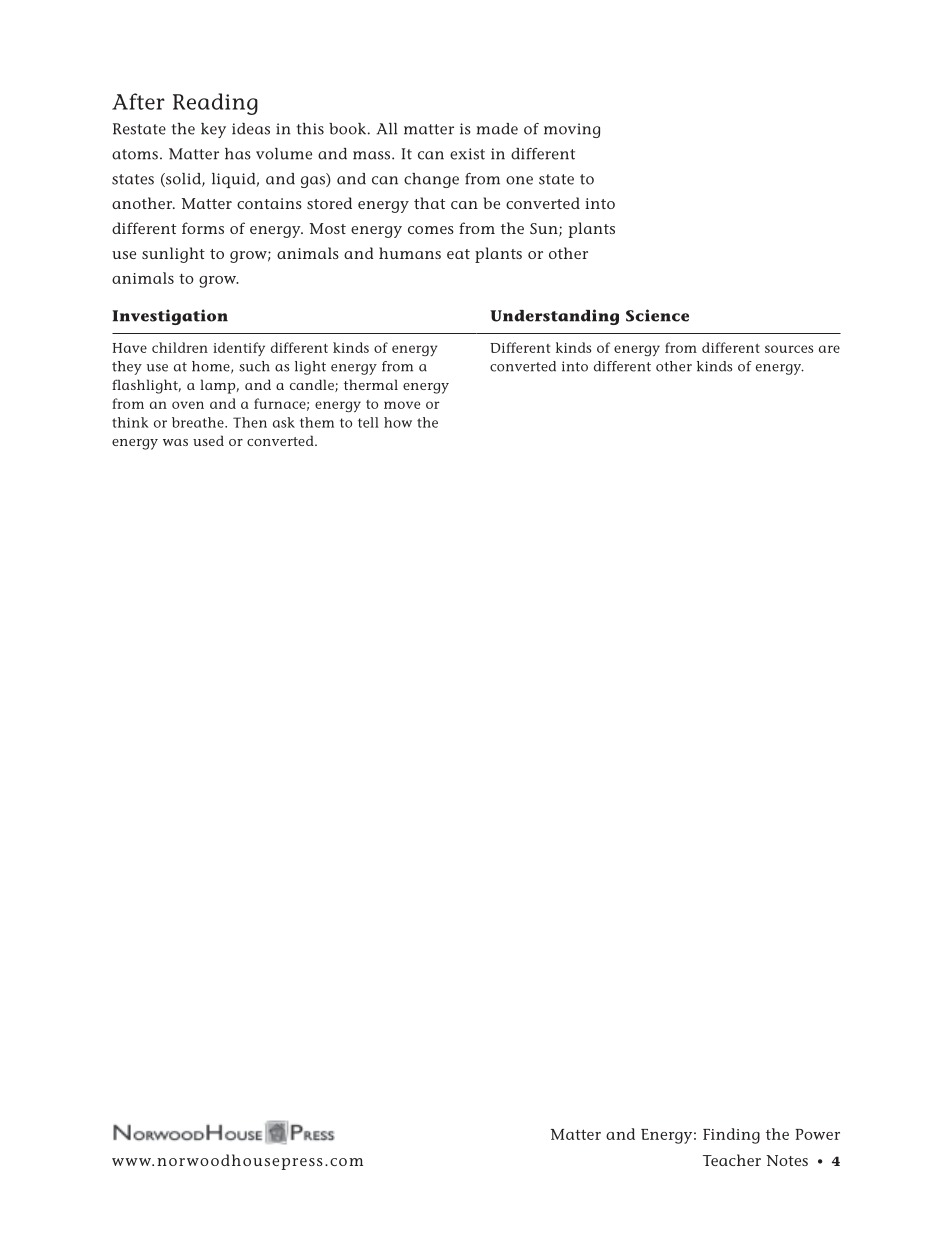  What do you see at coordinates (368, 422) in the document?
I see `tell` at bounding box center [368, 422].
